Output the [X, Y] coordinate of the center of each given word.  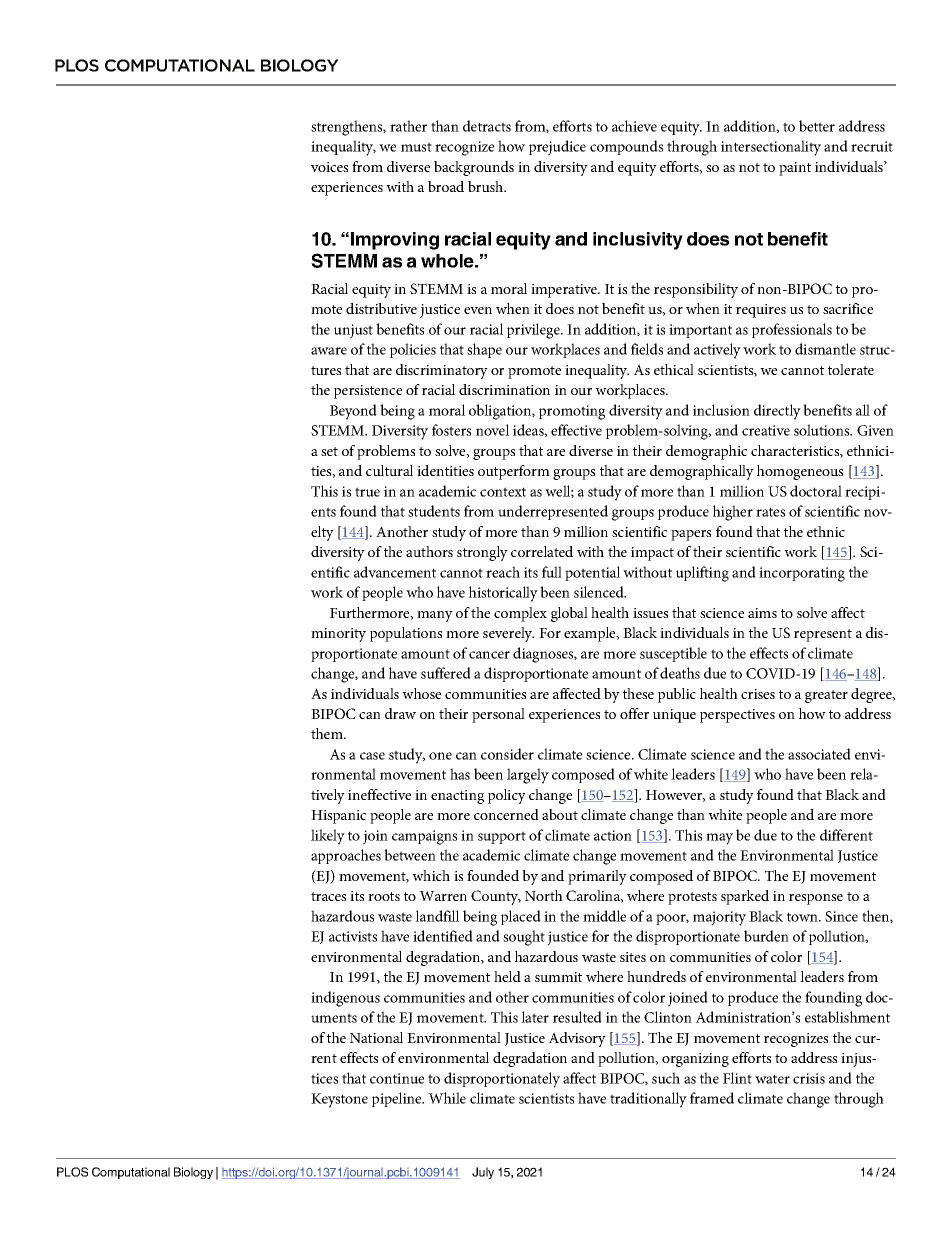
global [569, 614]
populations [406, 634]
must [416, 147]
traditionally [648, 1100]
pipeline [398, 1099]
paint [795, 169]
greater [826, 696]
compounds [626, 147]
